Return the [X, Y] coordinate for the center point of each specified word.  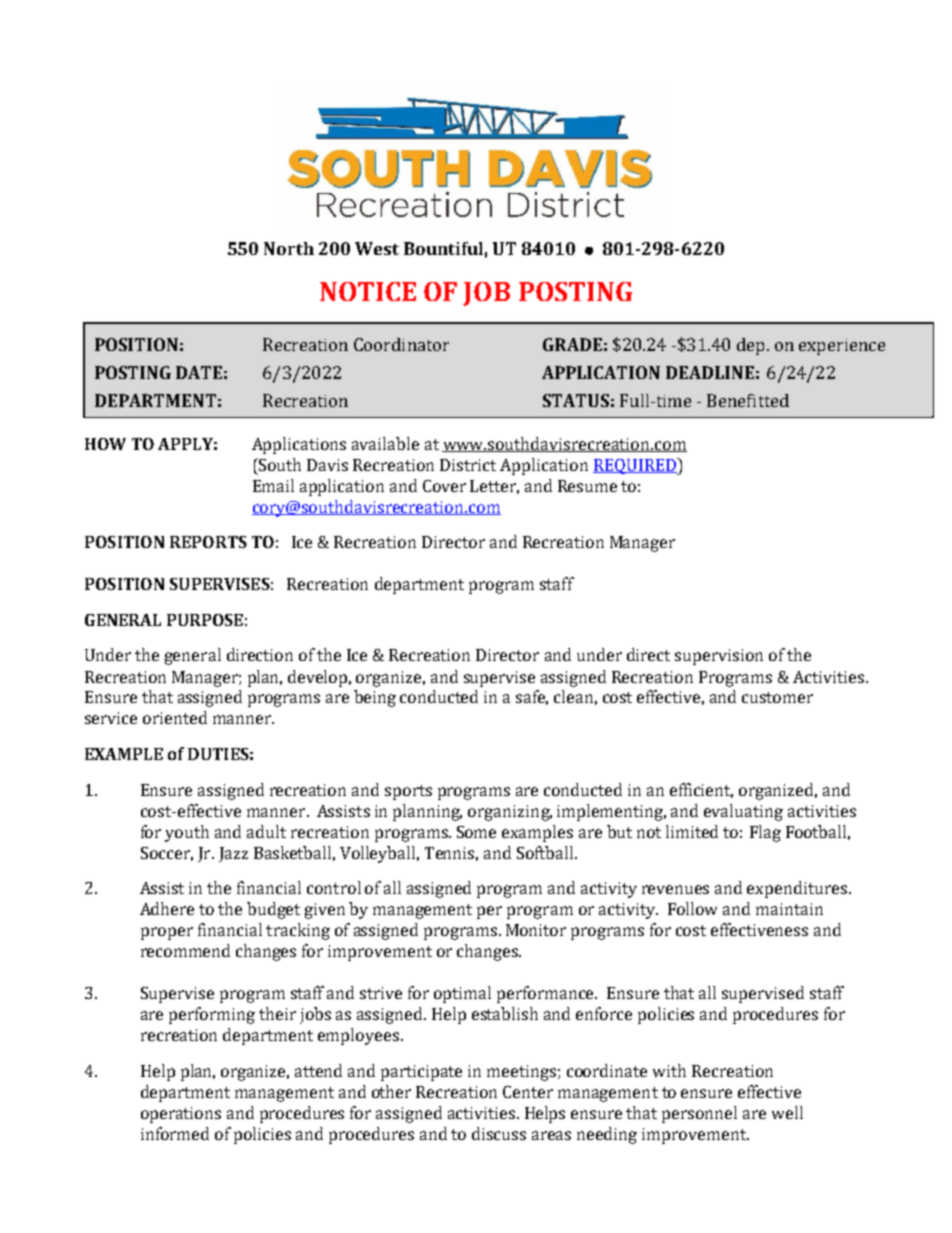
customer [777, 697]
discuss [499, 1133]
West [377, 248]
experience [842, 347]
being [375, 698]
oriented [175, 717]
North [289, 248]
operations [181, 1115]
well [787, 1112]
